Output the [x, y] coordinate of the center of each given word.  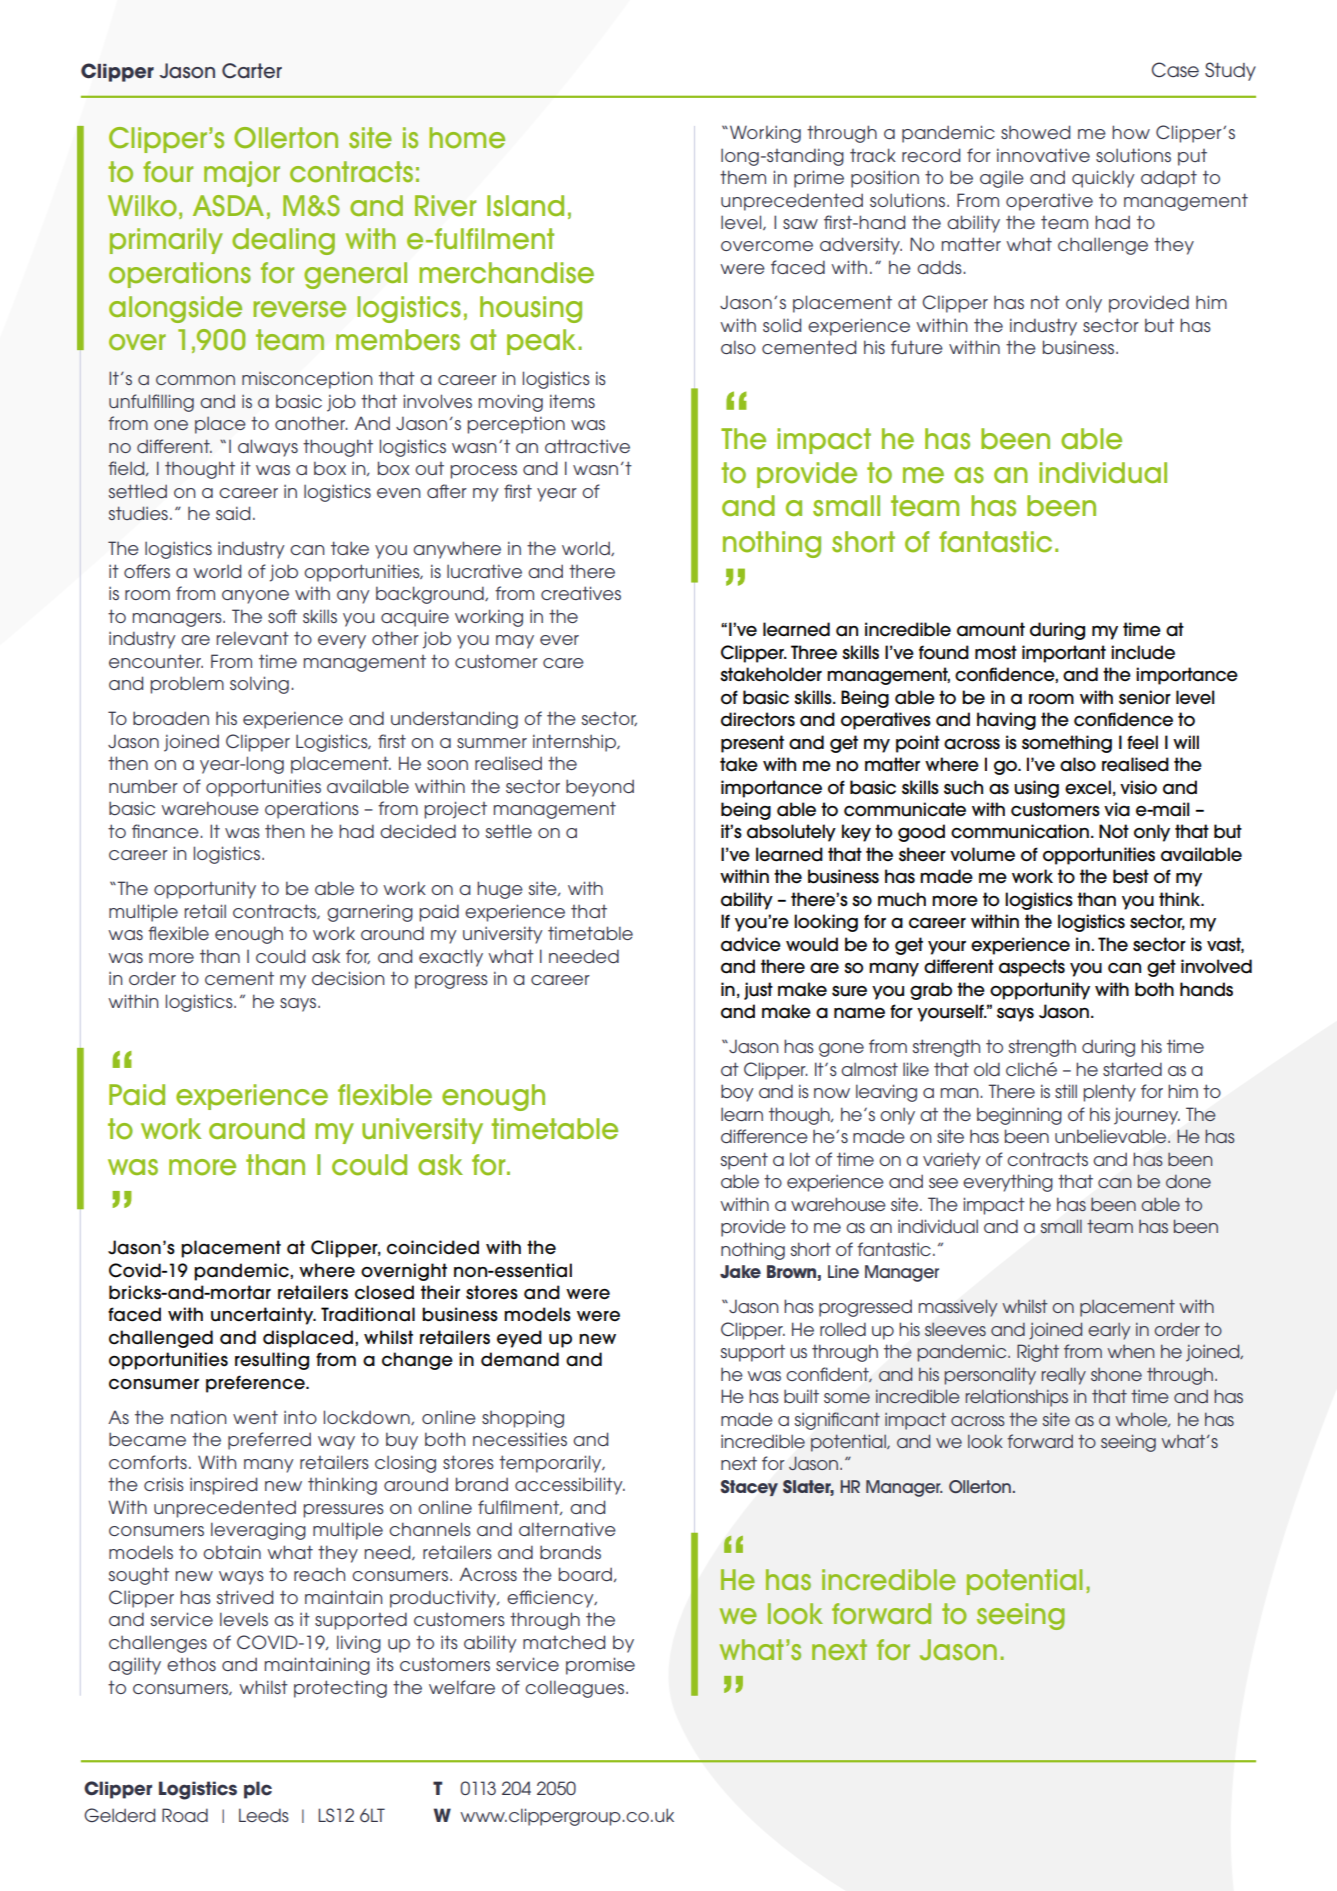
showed [1035, 132]
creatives [581, 593]
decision [348, 978]
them [743, 177]
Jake [740, 1271]
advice [751, 944]
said [233, 513]
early [1109, 1331]
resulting [272, 1361]
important [1064, 654]
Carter [252, 71]
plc [258, 1790]
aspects [1032, 968]
